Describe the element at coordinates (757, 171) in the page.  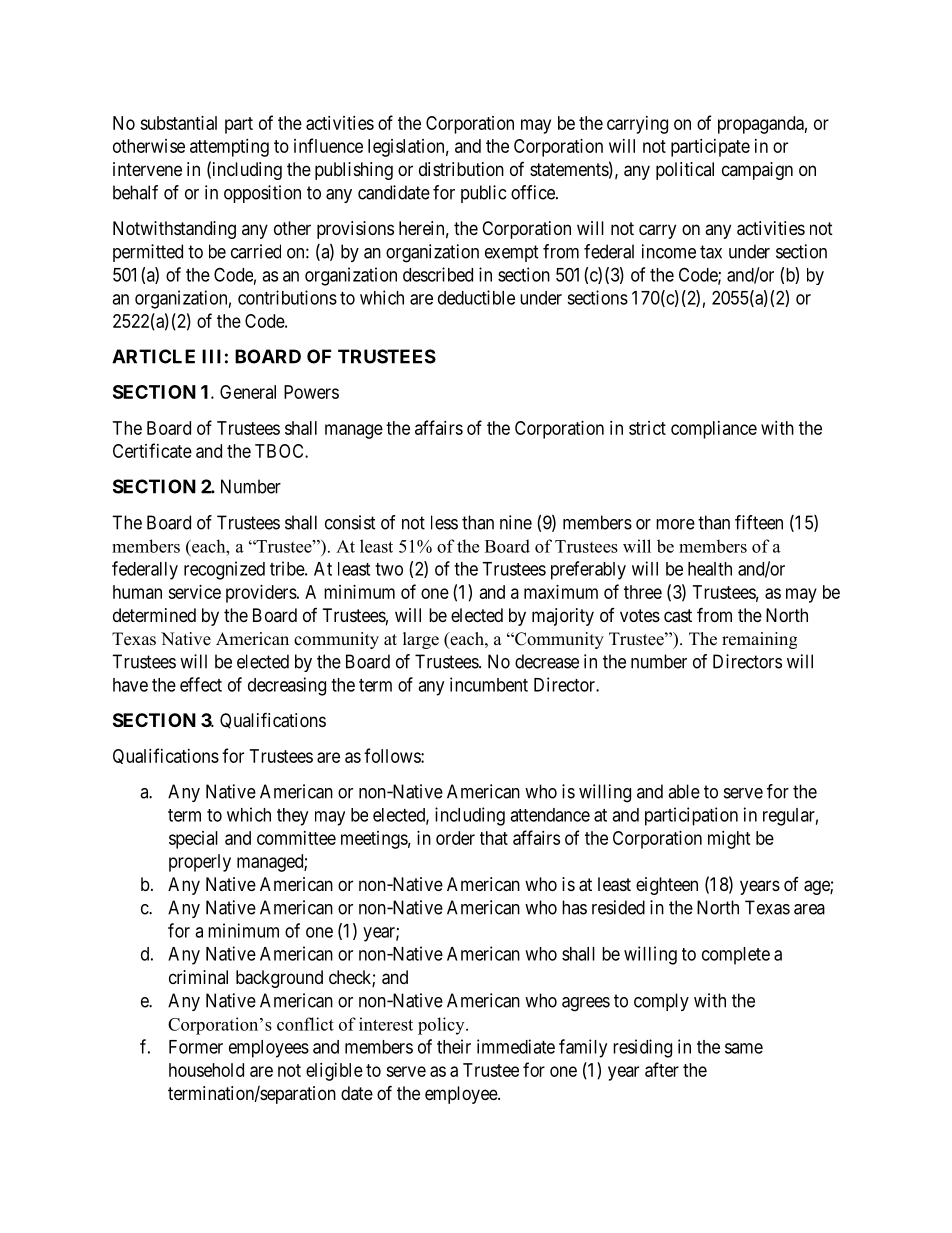
I see `campaign` at that location.
